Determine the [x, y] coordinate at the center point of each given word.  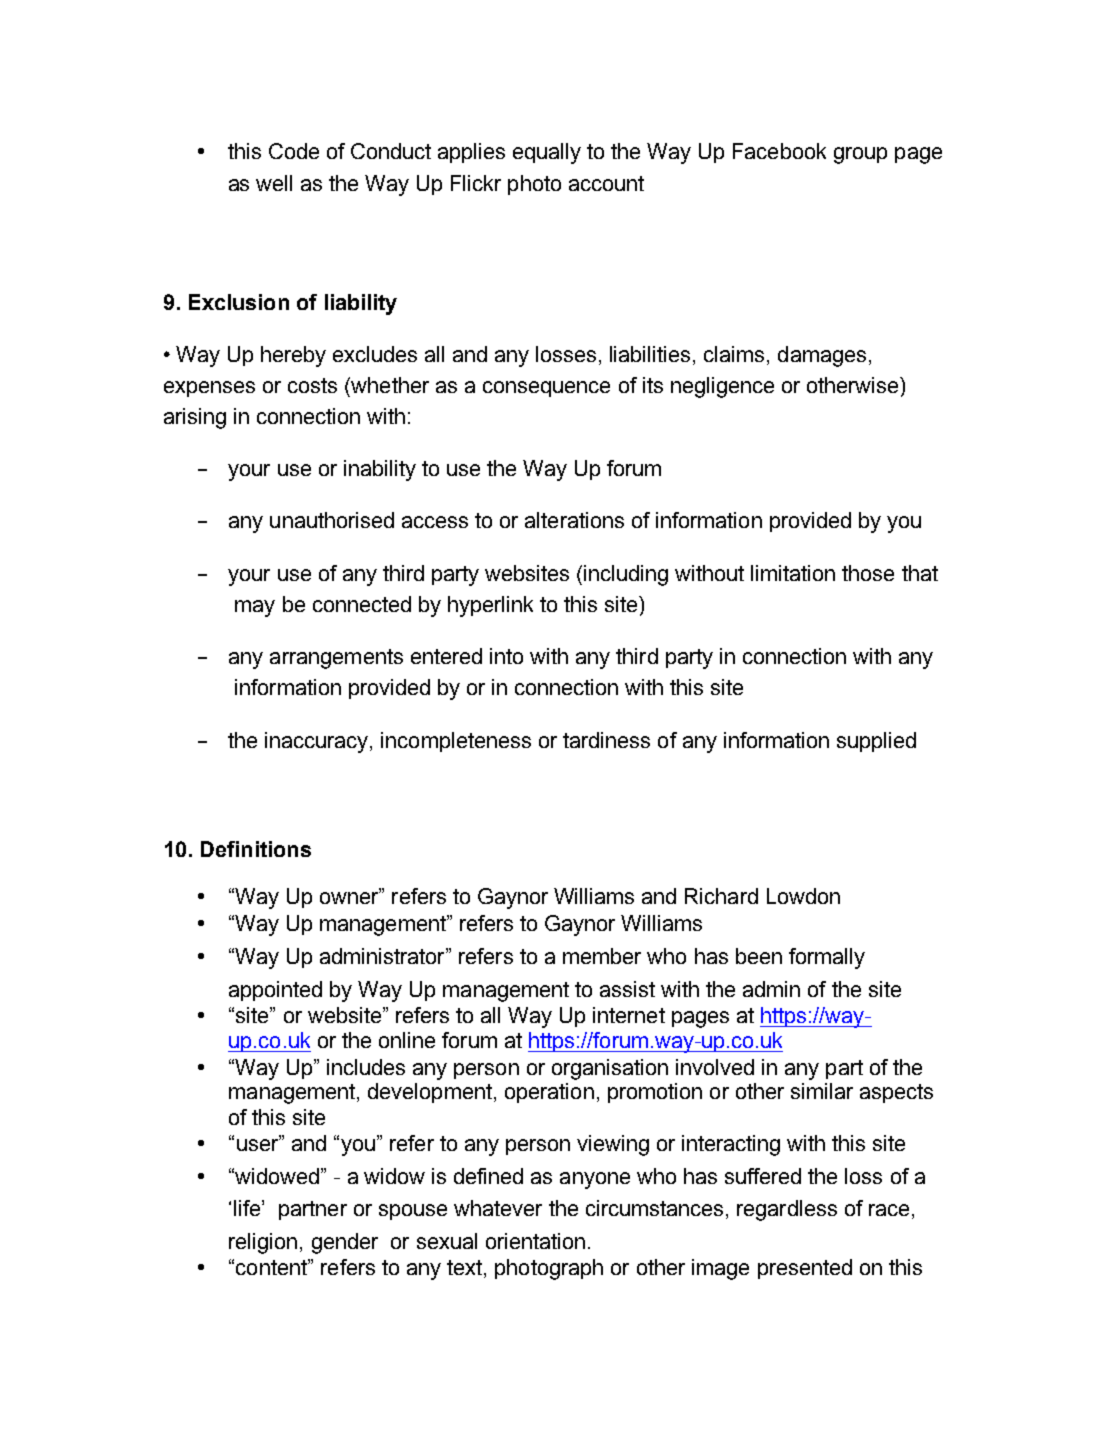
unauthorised [332, 520]
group [860, 155]
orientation [535, 1241]
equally [547, 153]
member [602, 956]
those [868, 573]
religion [263, 1243]
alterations [574, 520]
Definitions [256, 849]
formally [827, 958]
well [274, 183]
